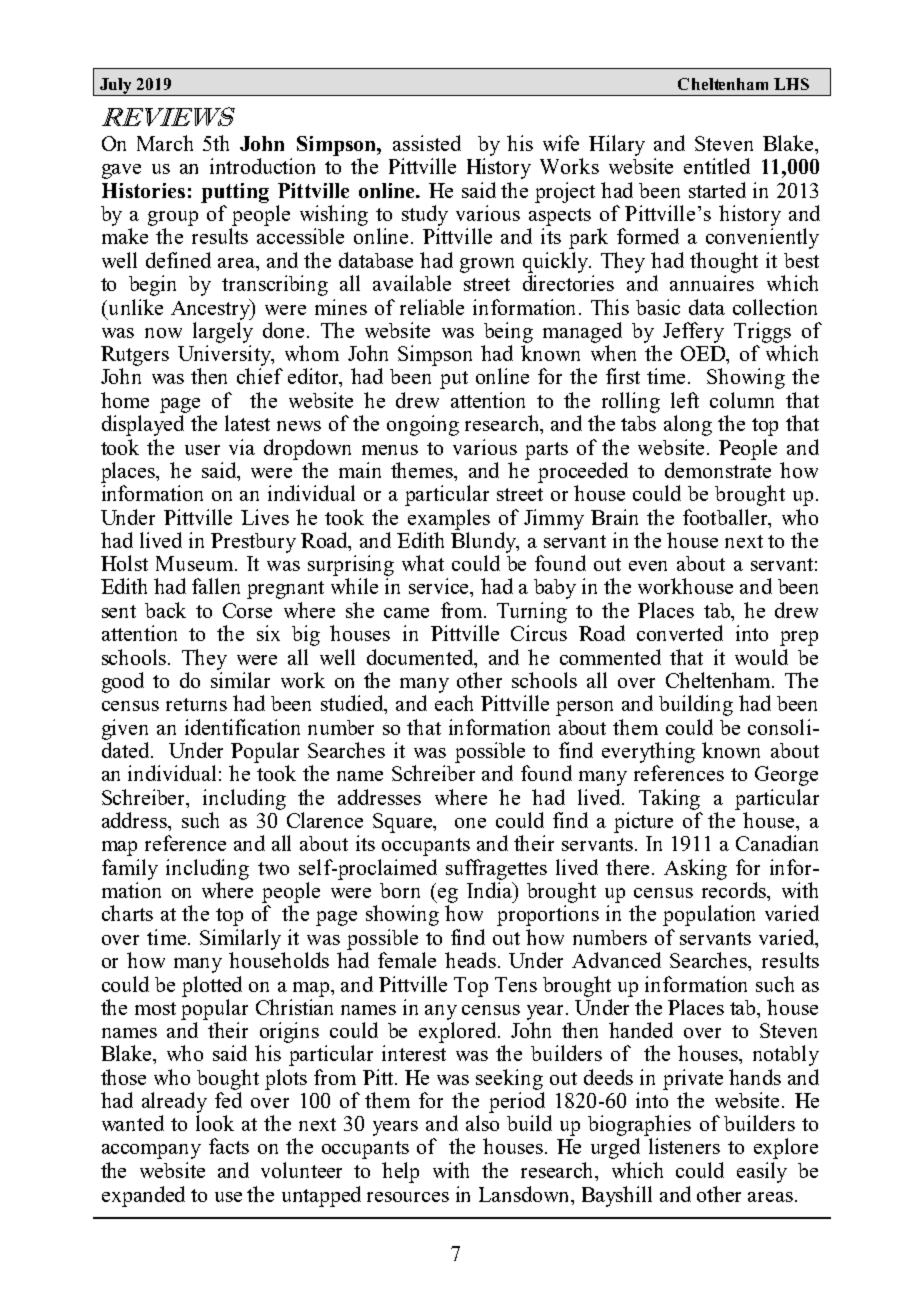  What do you see at coordinates (421, 658) in the screenshot?
I see `documented` at bounding box center [421, 658].
